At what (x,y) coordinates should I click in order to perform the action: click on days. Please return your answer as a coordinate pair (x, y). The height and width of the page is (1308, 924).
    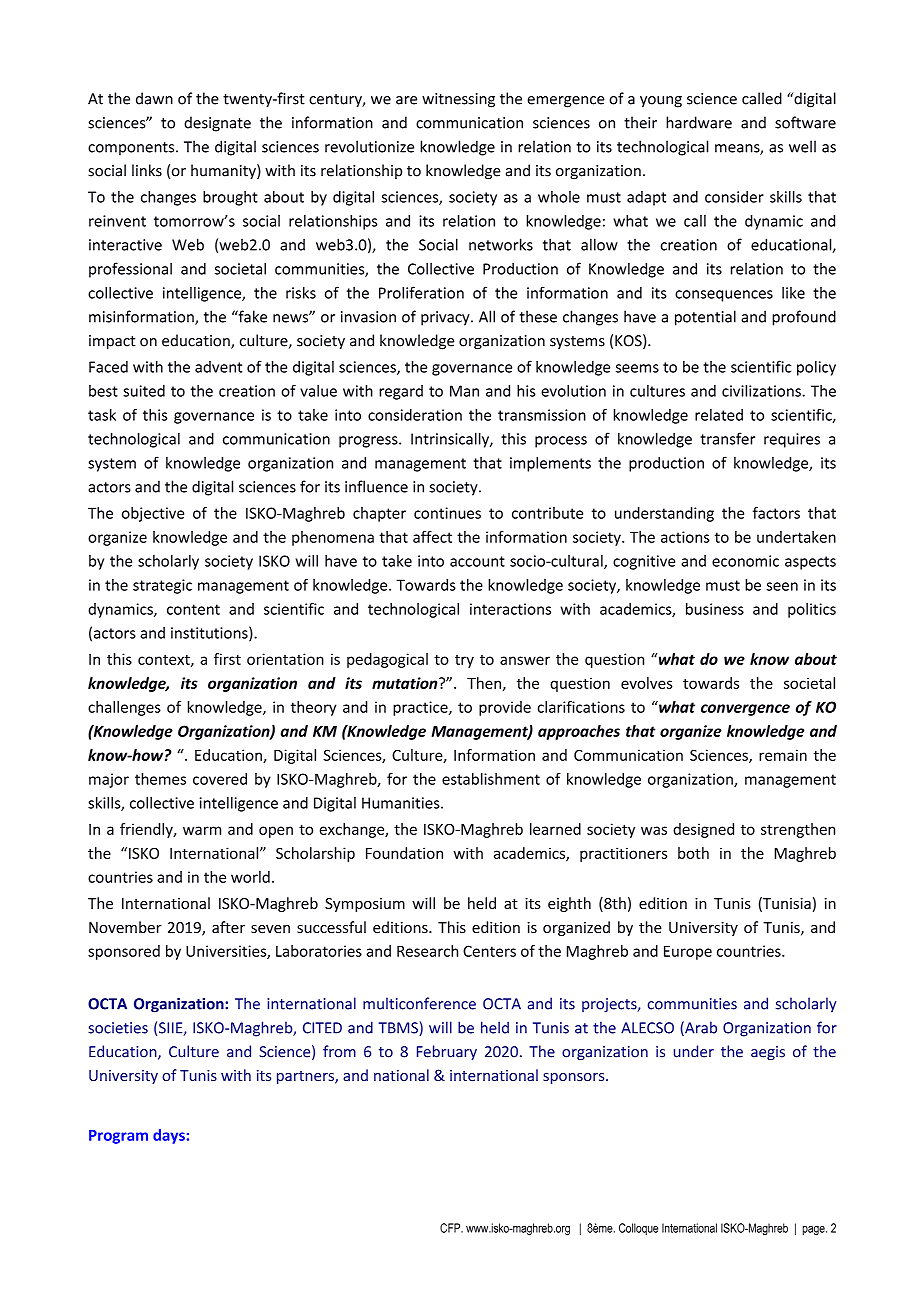
    Looking at the image, I should click on (169, 1136).
